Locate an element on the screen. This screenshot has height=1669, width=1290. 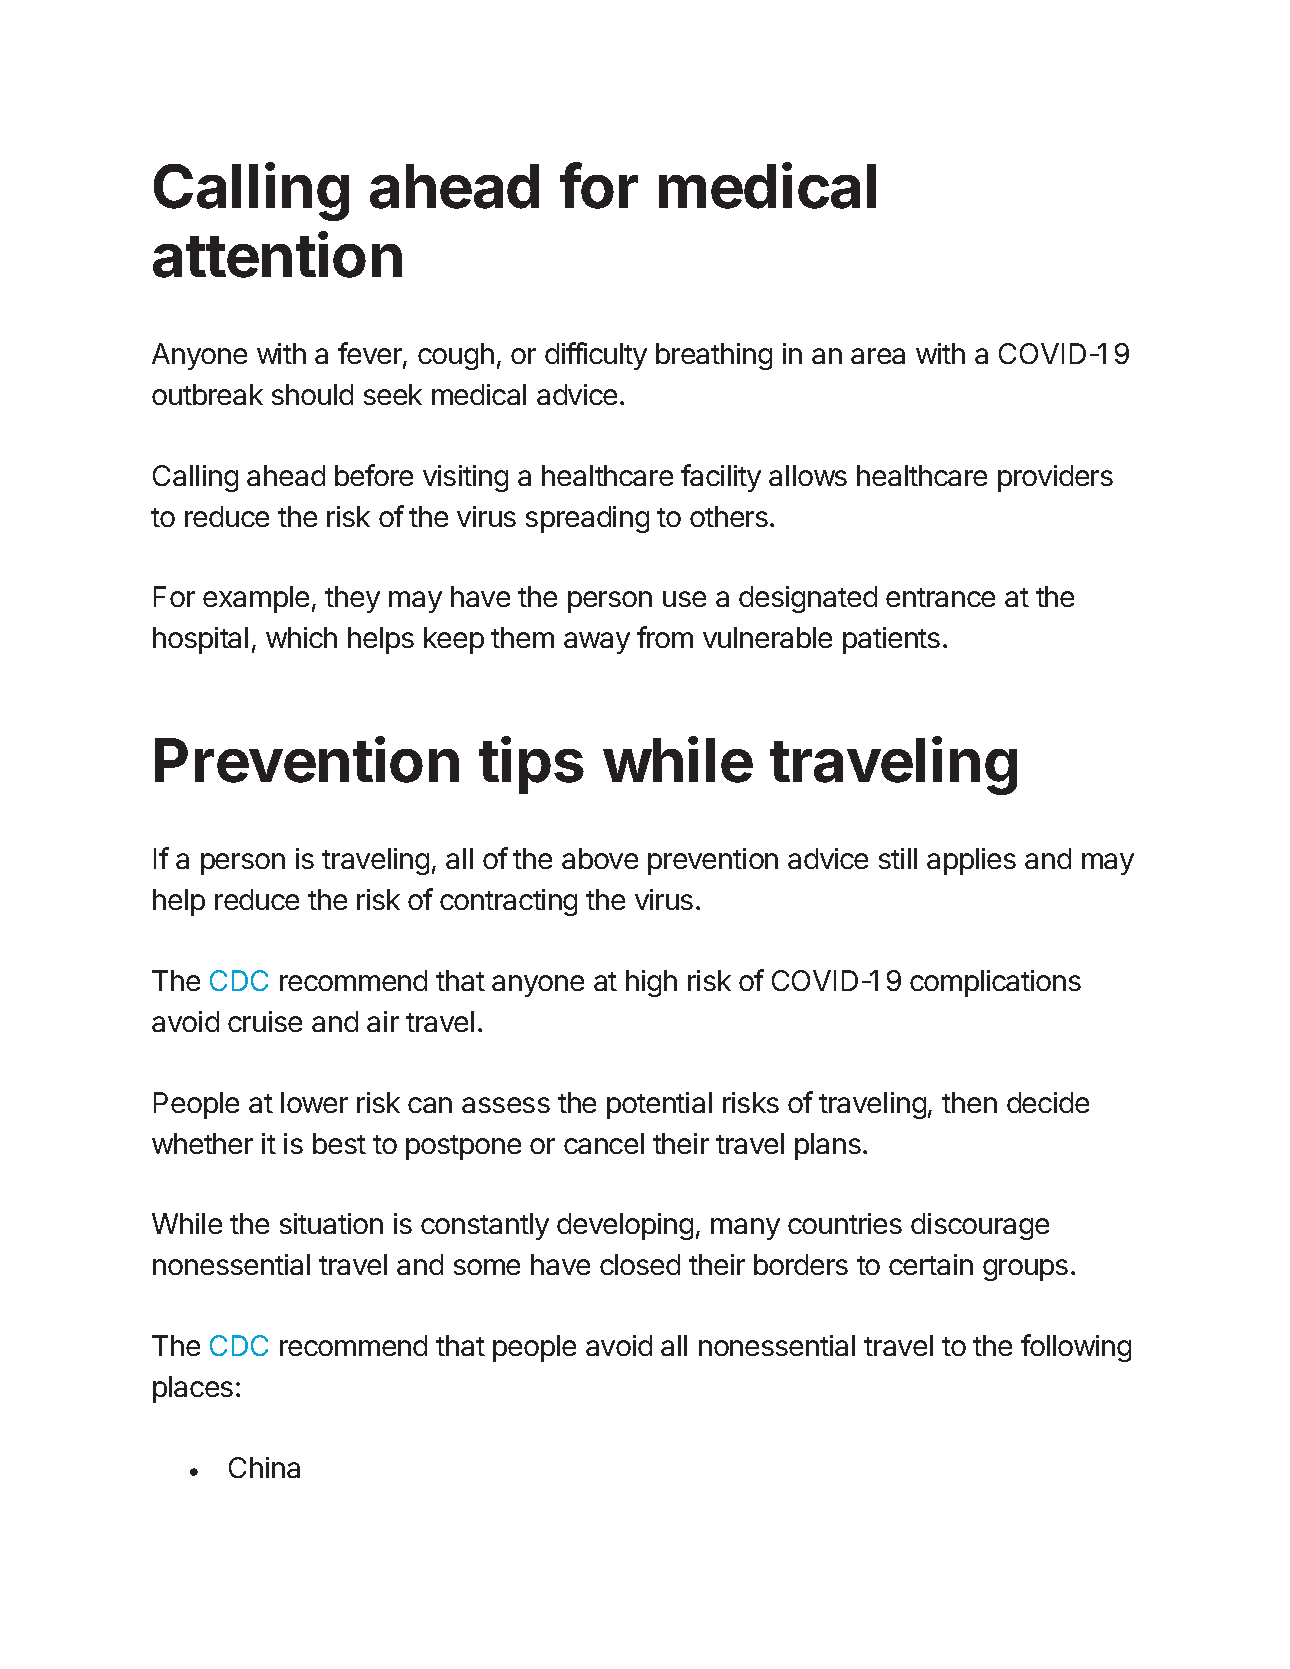
use is located at coordinates (684, 599).
